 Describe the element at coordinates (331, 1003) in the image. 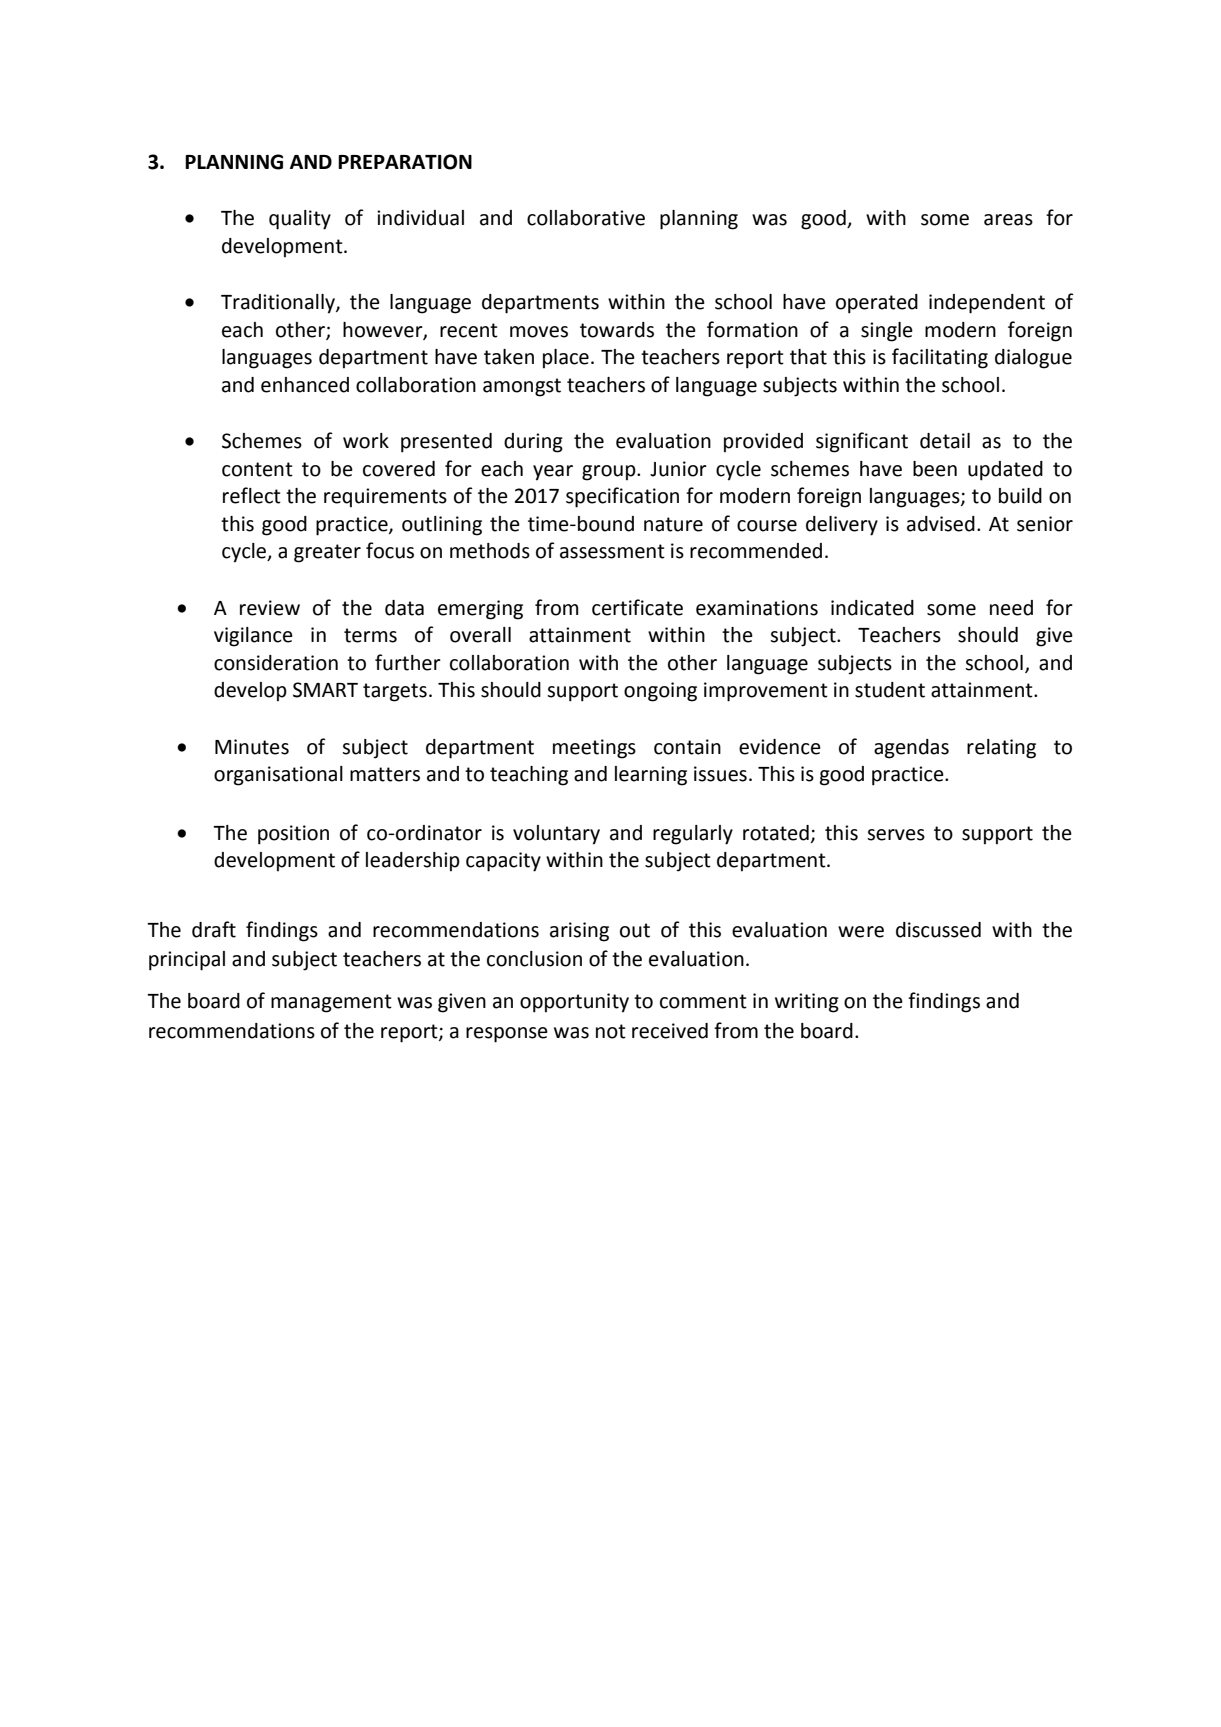

I see `management` at that location.
